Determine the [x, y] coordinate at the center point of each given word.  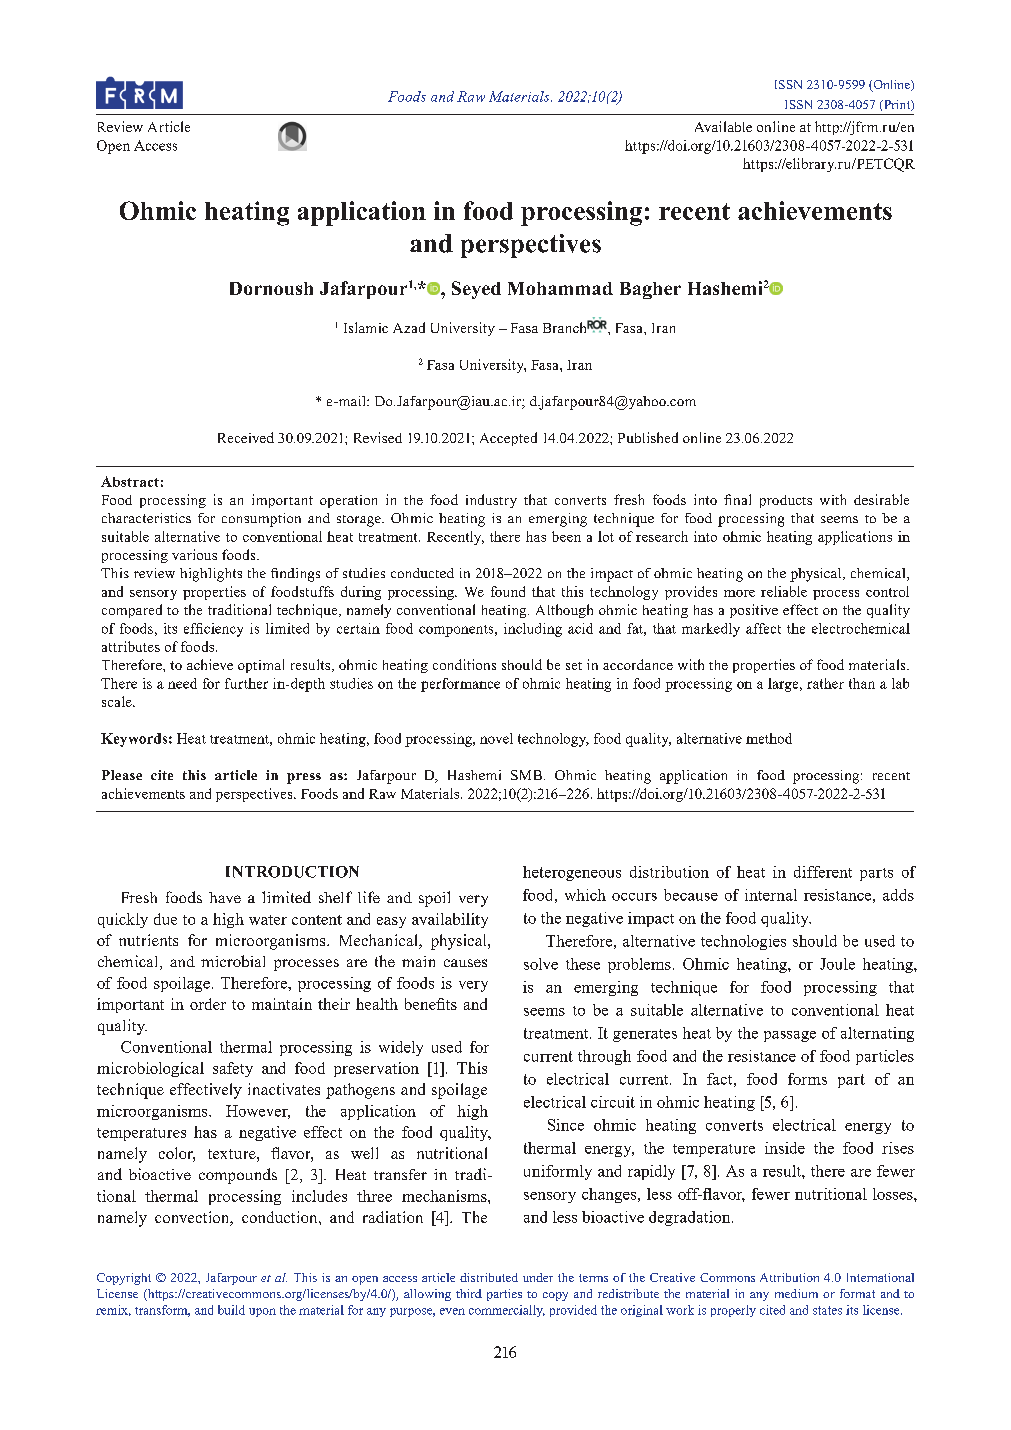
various [194, 554]
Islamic [366, 327]
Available [723, 126]
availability [450, 920]
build [231, 1310]
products [786, 501]
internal [771, 895]
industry [491, 501]
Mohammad [560, 288]
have [225, 897]
